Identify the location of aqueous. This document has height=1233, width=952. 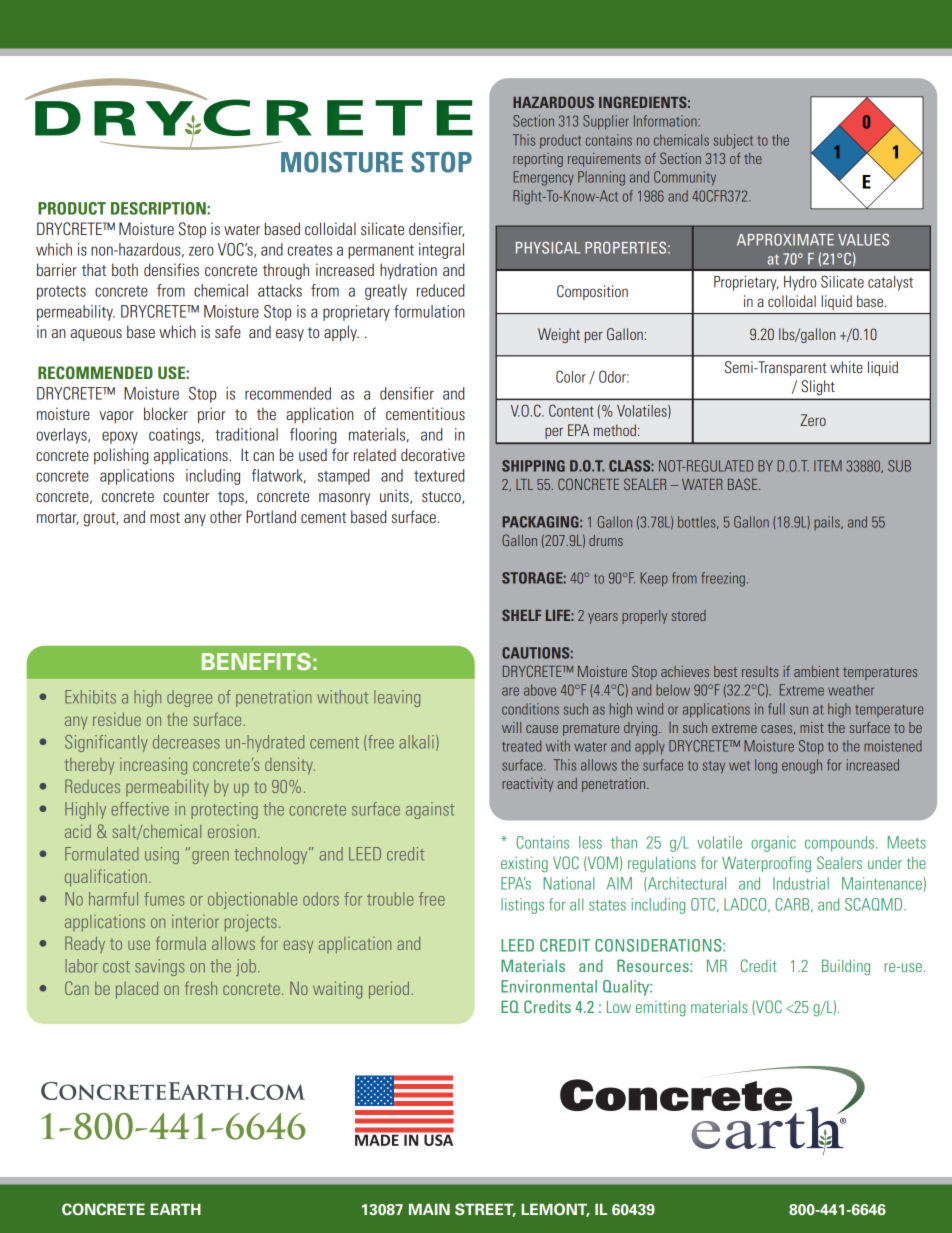
(96, 335).
